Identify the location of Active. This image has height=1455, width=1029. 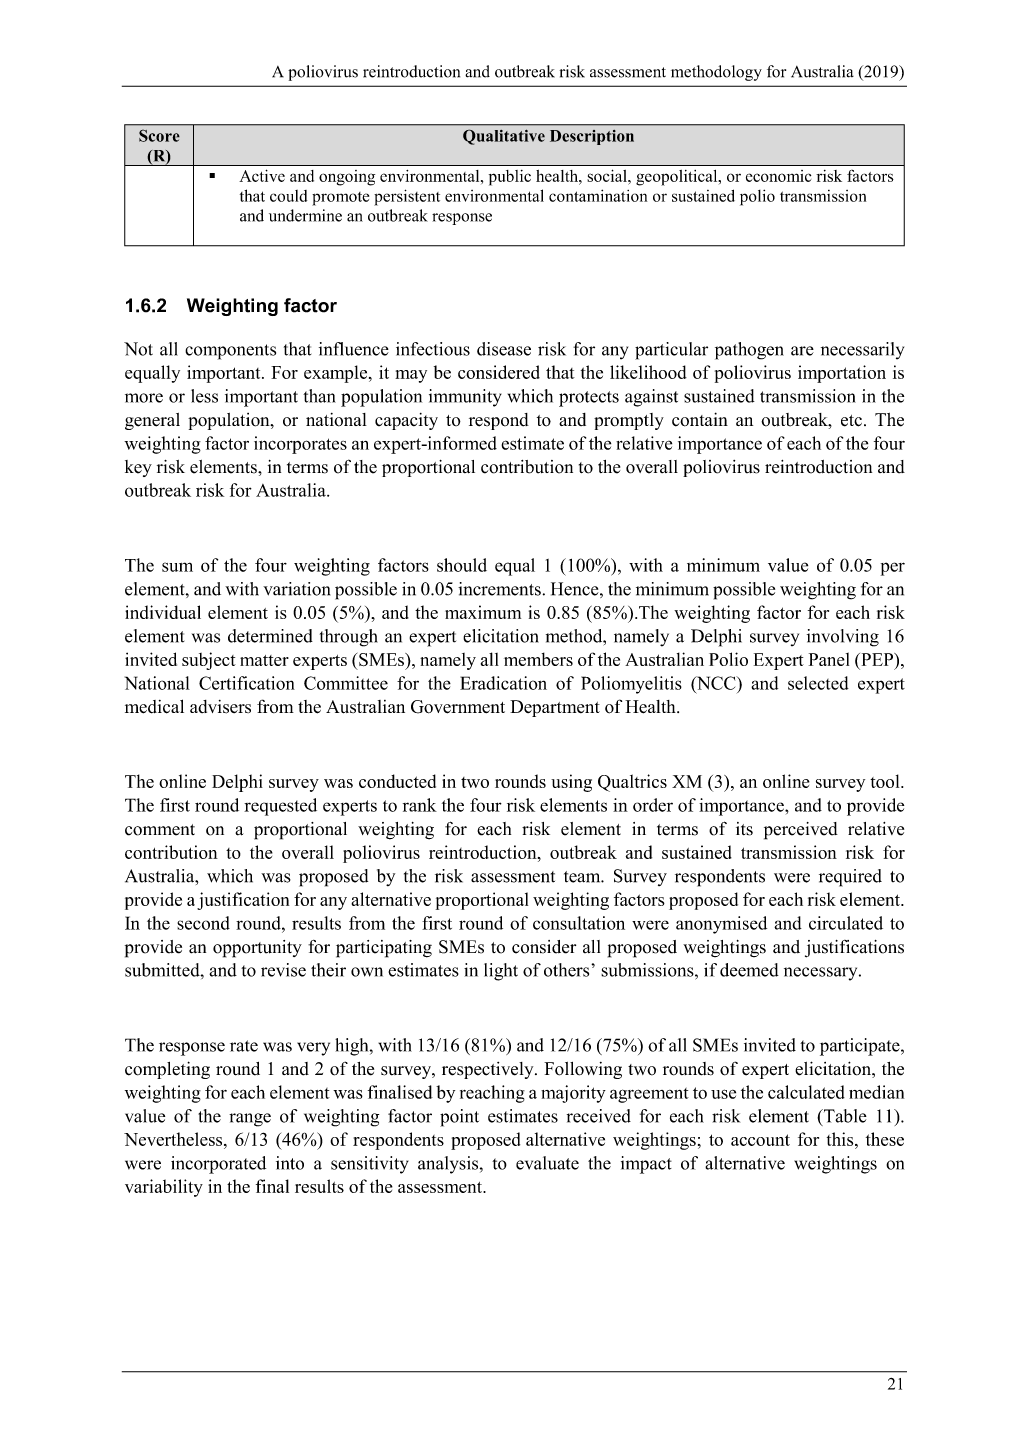
(262, 175).
